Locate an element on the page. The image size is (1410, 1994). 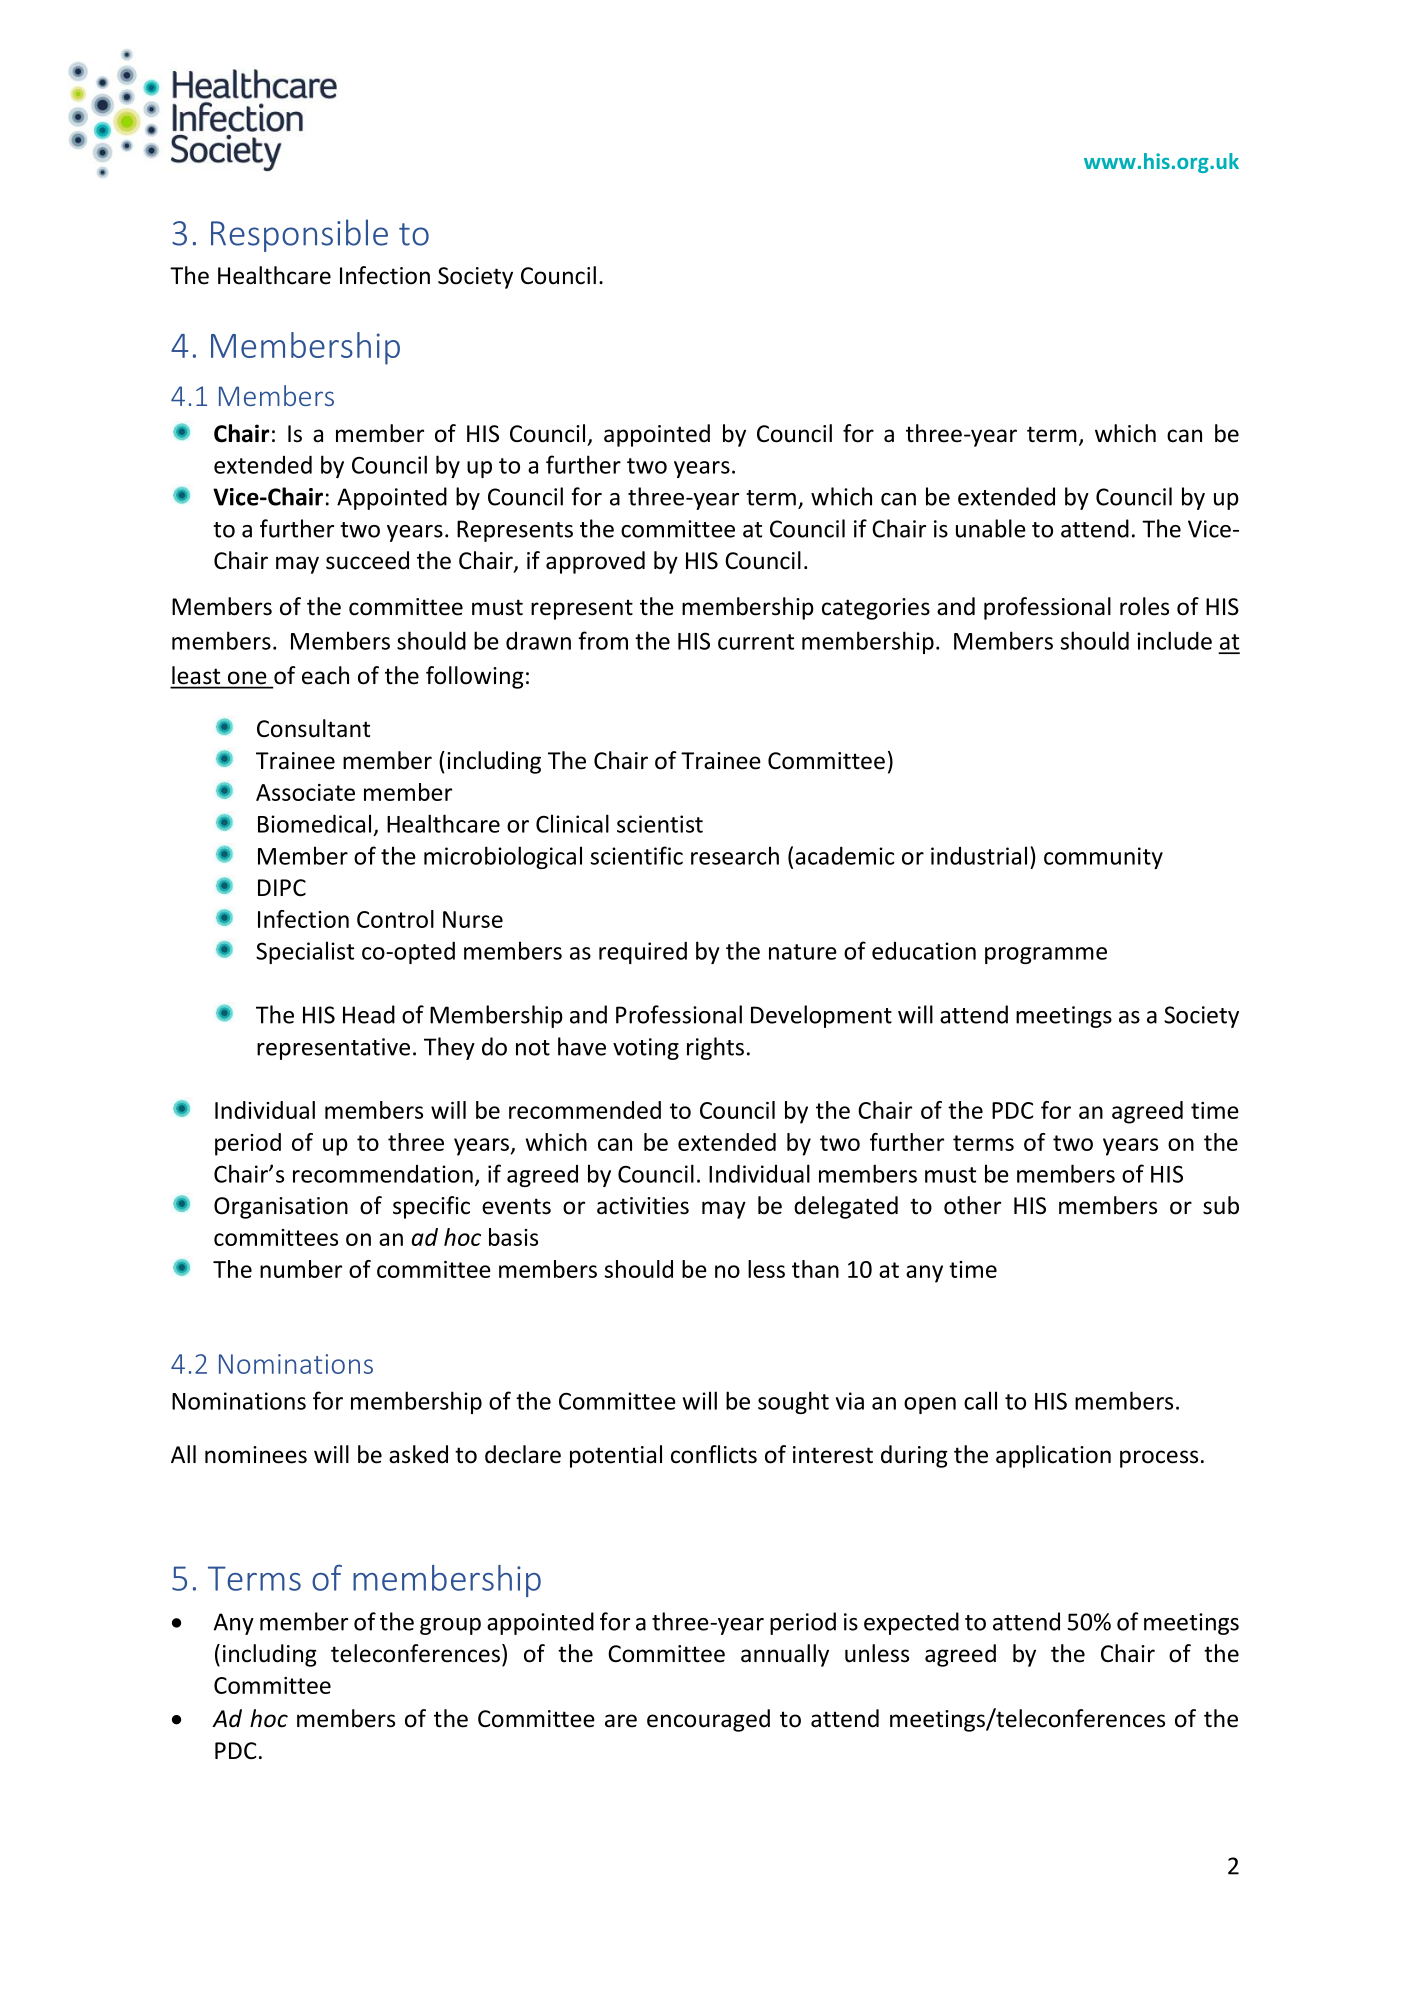
than is located at coordinates (815, 1269).
